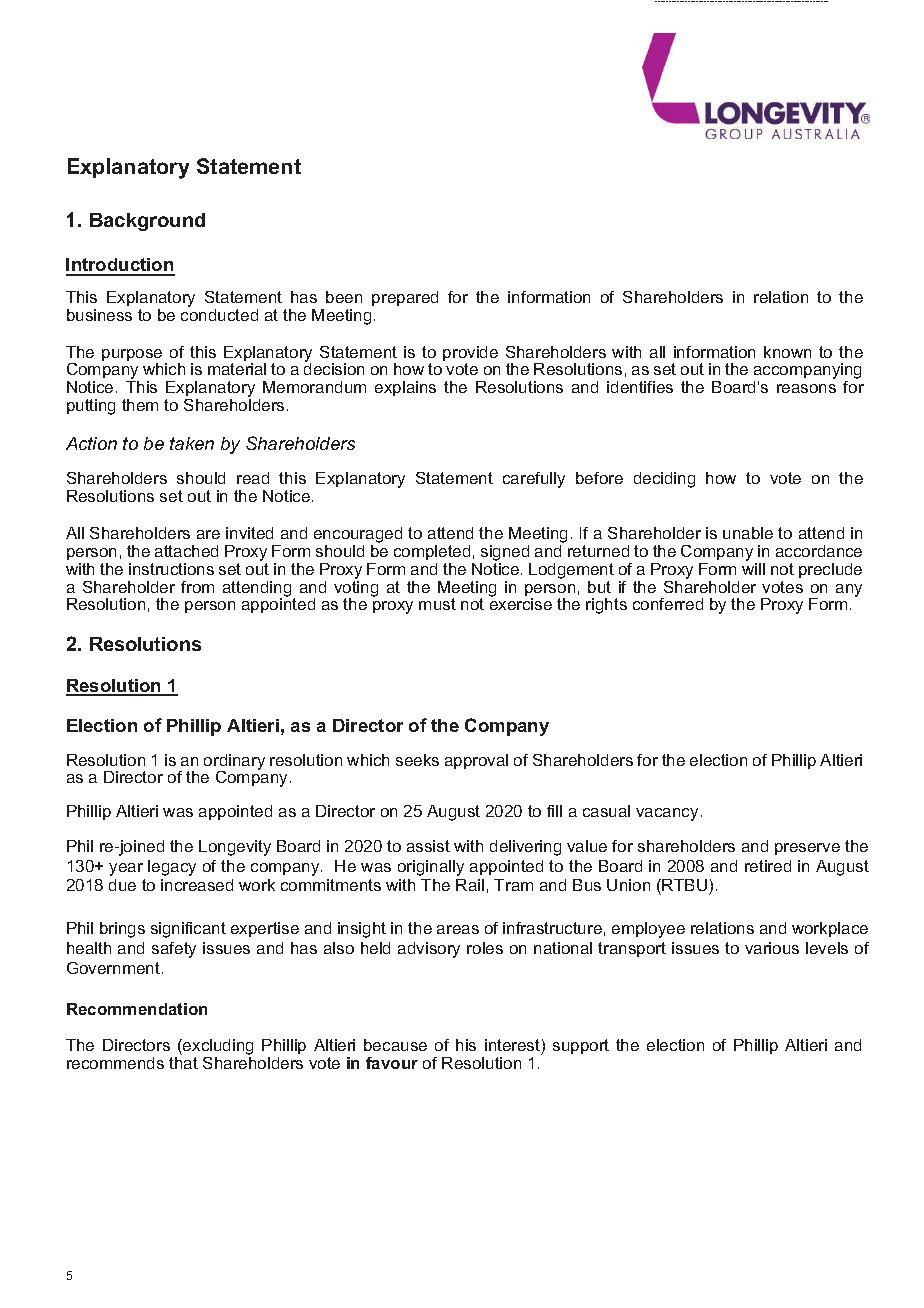 This page has width=924, height=1308. What do you see at coordinates (395, 1045) in the page?
I see `because` at bounding box center [395, 1045].
